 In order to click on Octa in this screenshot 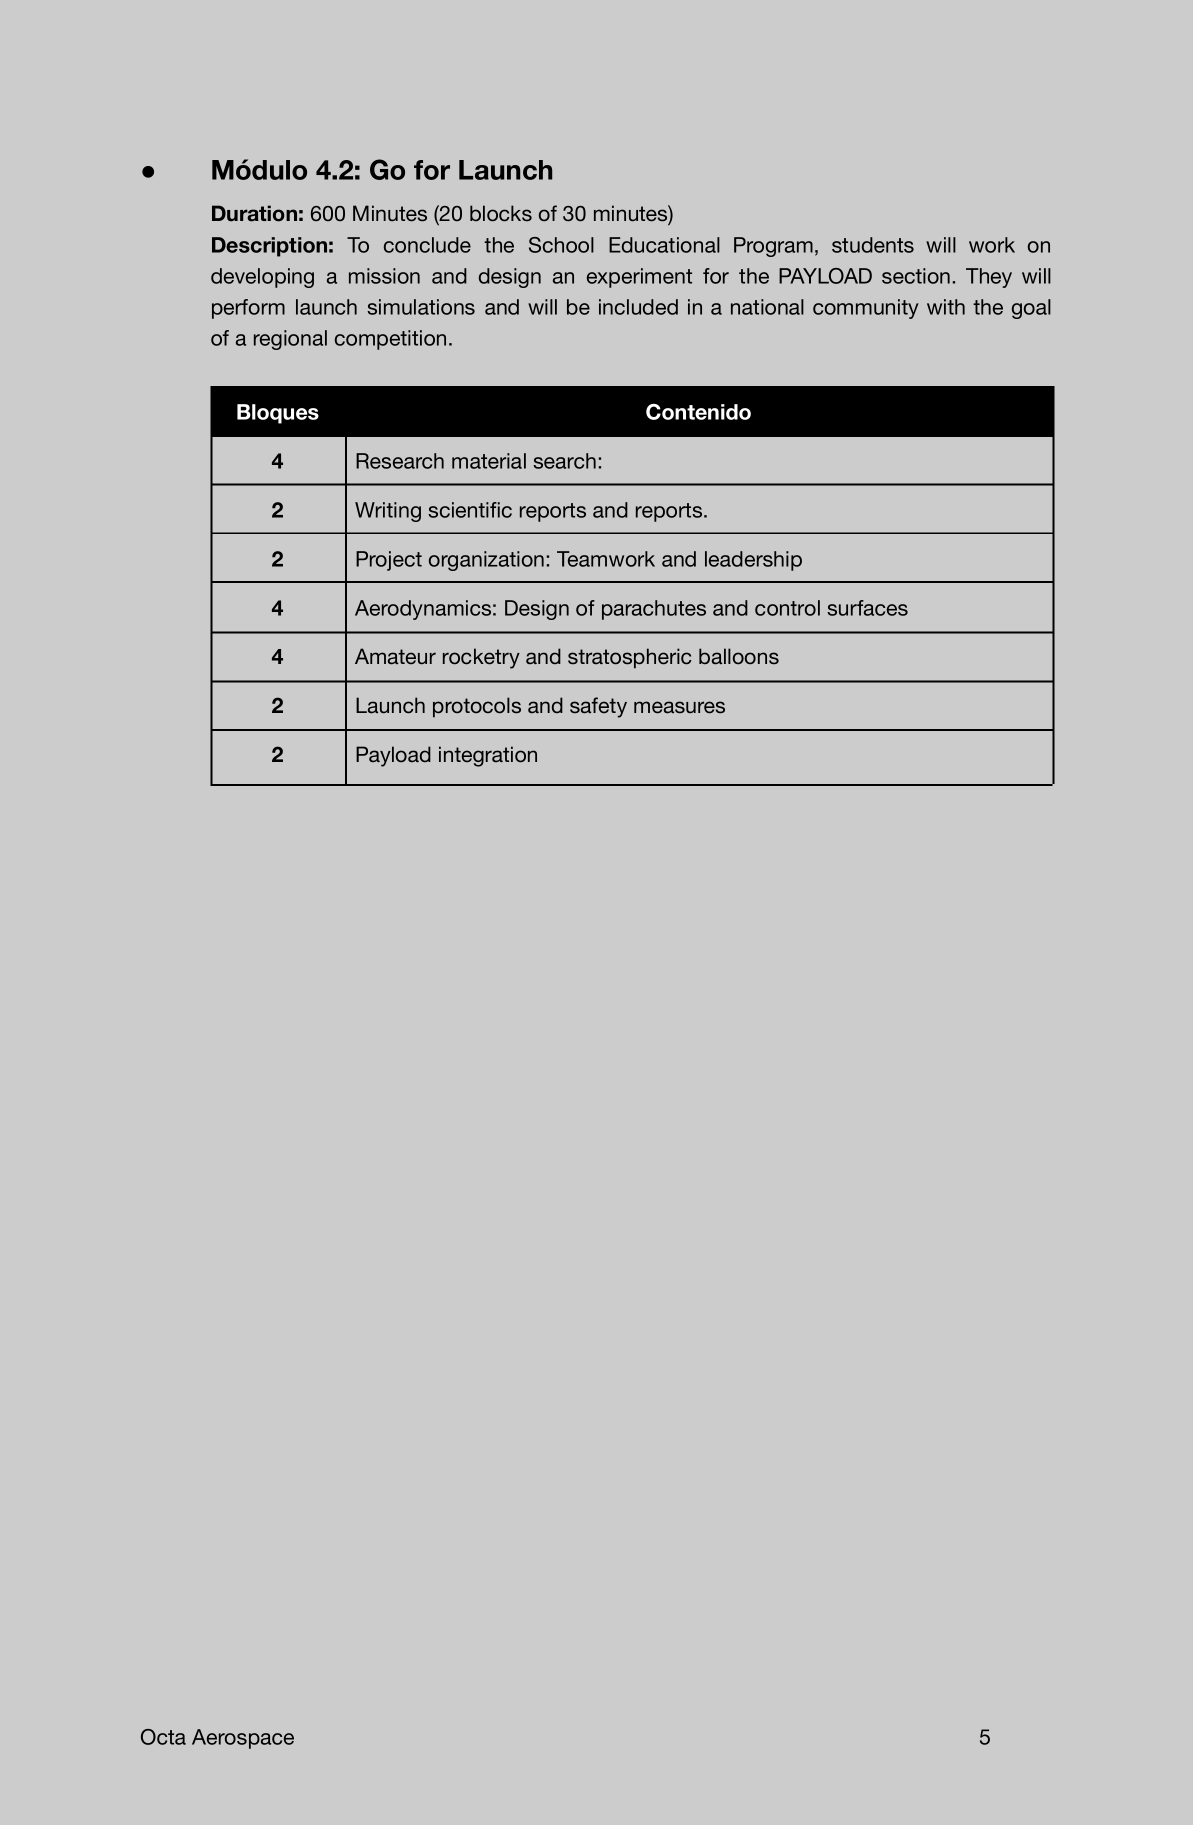, I will do `click(163, 1737)`.
